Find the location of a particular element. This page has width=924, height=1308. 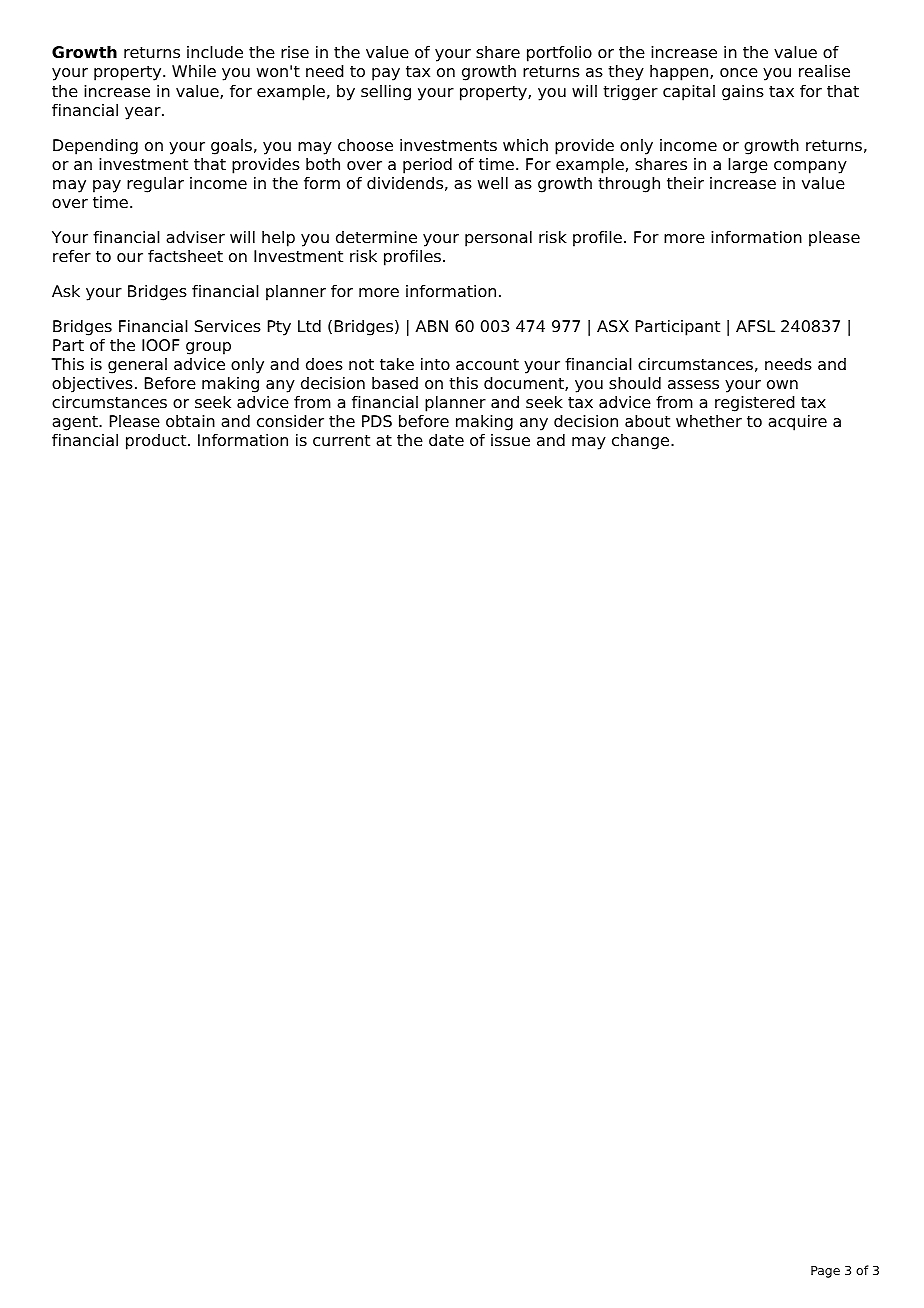

gains is located at coordinates (743, 93).
